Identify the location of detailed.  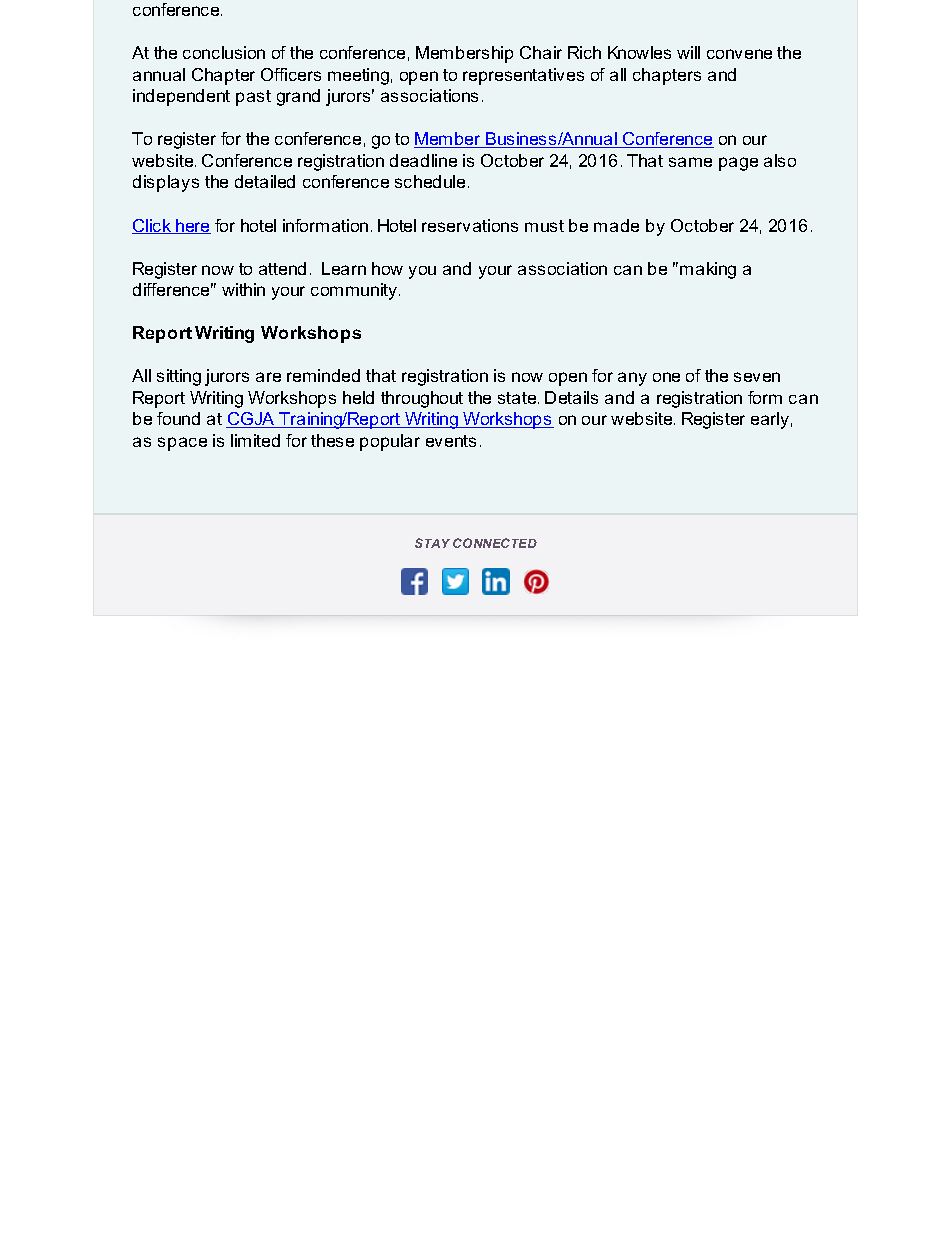
(265, 181).
